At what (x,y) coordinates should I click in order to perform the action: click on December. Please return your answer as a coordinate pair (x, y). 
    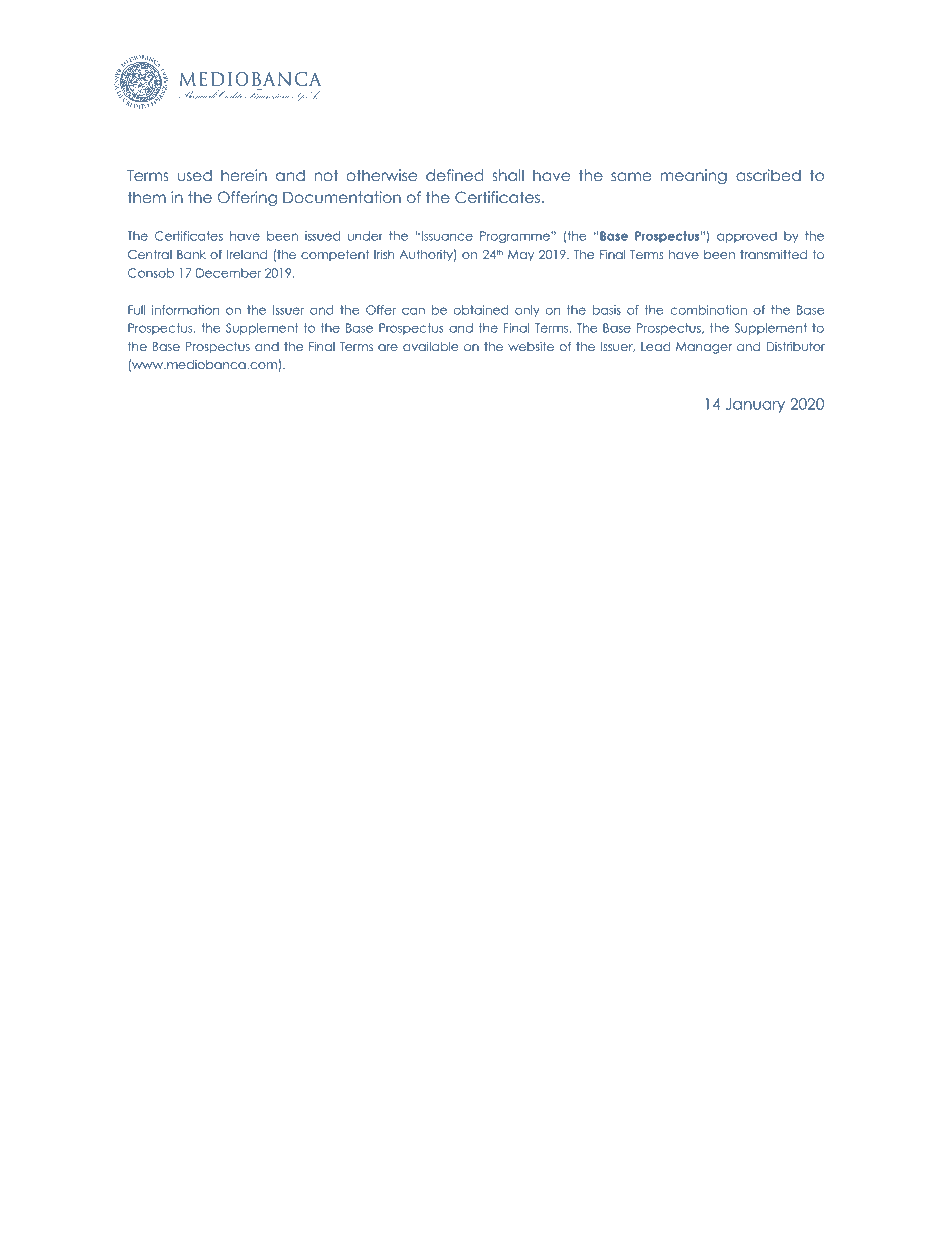
    Looking at the image, I should click on (228, 273).
